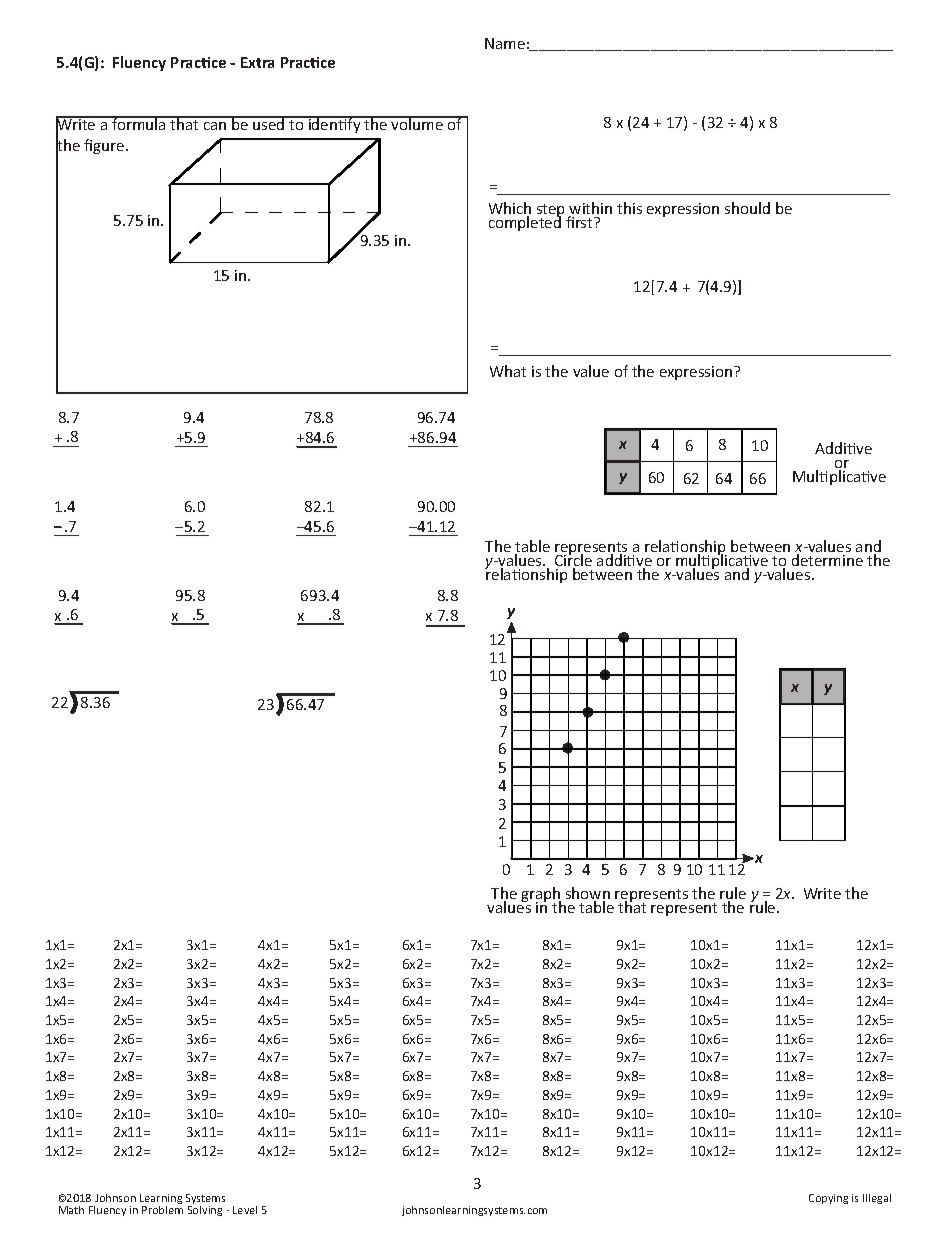 The image size is (952, 1233). Describe the element at coordinates (139, 123) in the image. I see `formula` at that location.
